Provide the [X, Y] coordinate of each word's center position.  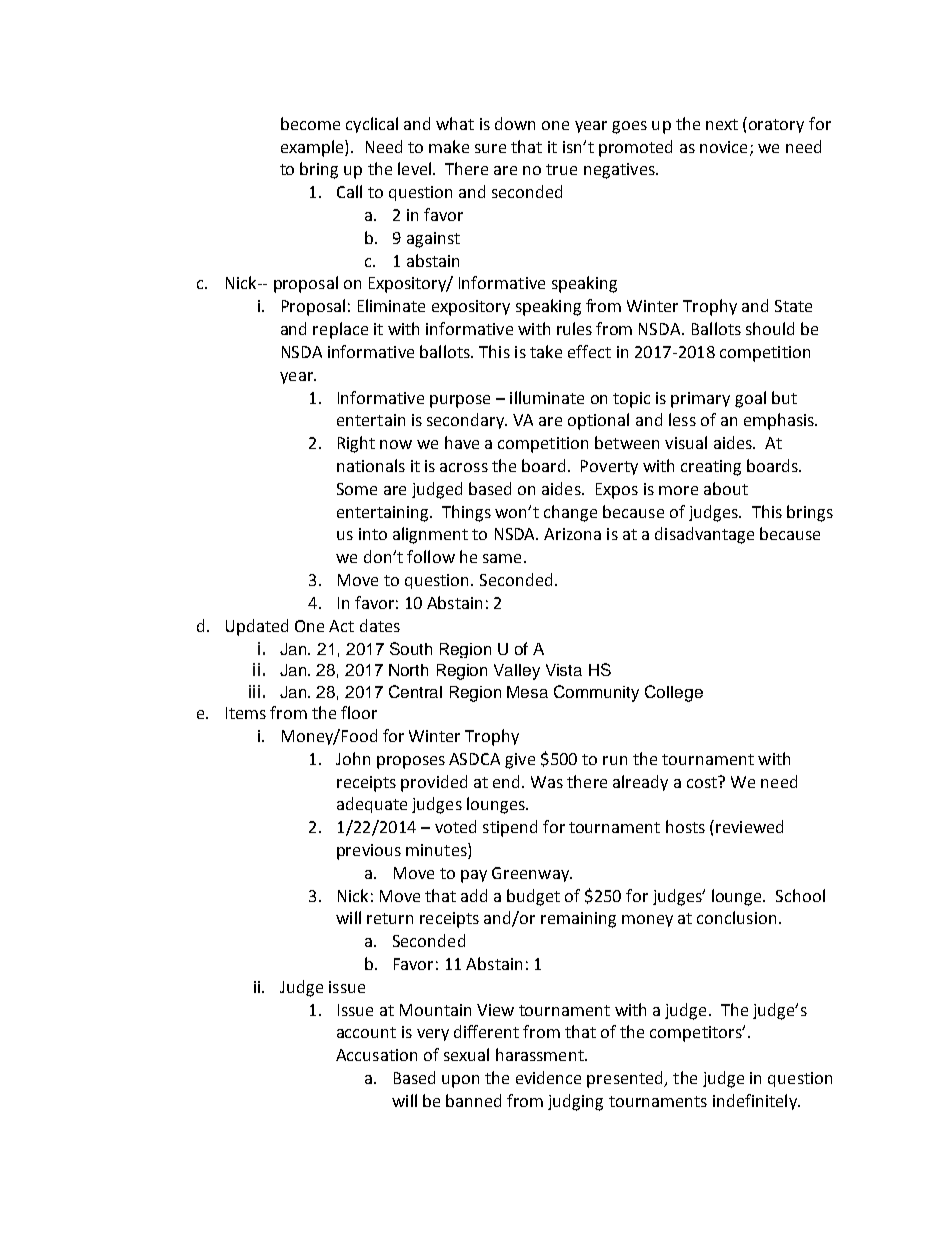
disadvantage [704, 535]
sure [490, 148]
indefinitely [756, 1102]
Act [341, 626]
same [502, 558]
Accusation [376, 1055]
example [313, 148]
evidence [548, 1077]
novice [723, 147]
